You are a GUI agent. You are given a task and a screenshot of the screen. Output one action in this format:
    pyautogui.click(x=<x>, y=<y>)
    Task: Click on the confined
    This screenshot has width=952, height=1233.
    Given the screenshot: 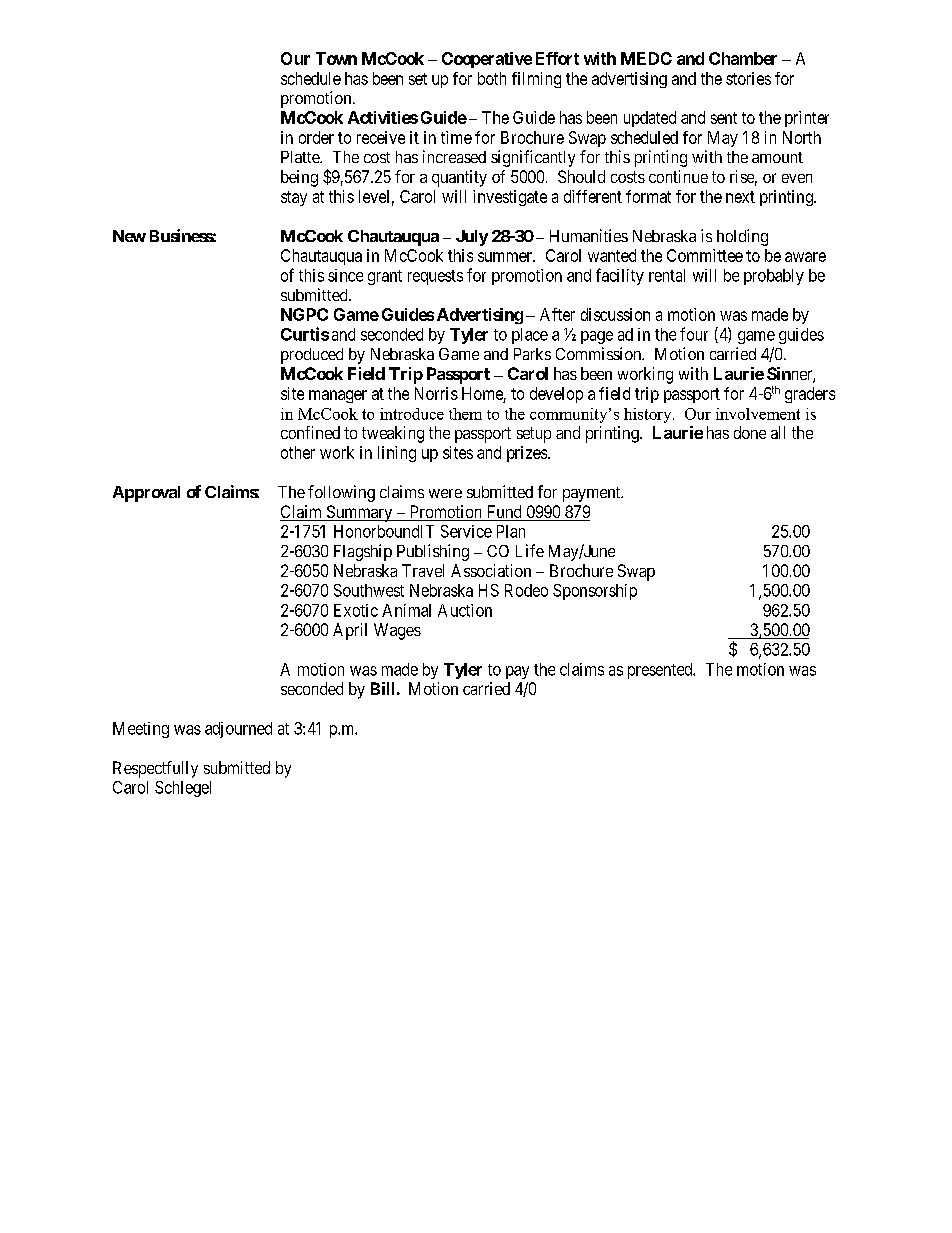 What is the action you would take?
    pyautogui.click(x=310, y=432)
